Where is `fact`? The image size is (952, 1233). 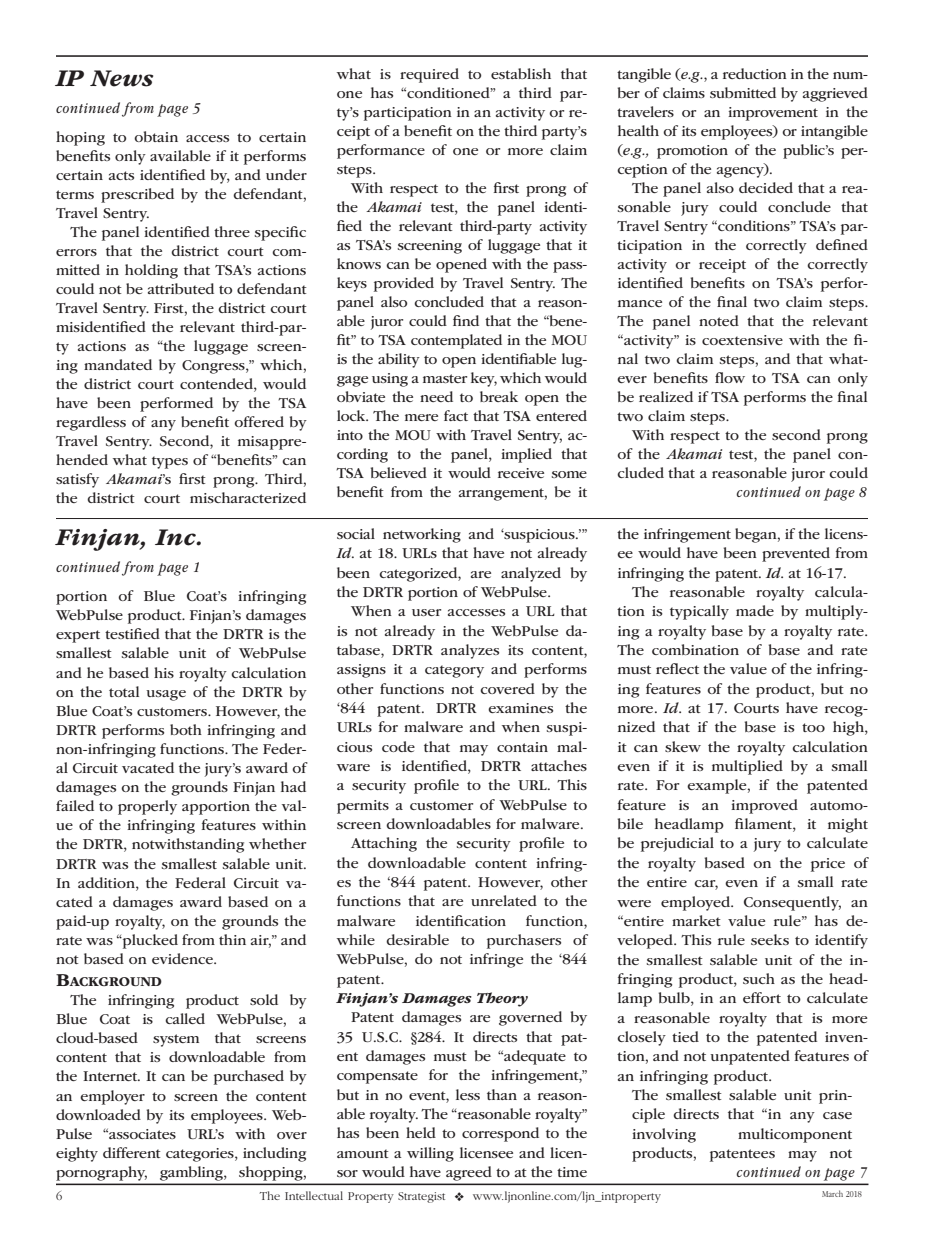
fact is located at coordinates (456, 415).
